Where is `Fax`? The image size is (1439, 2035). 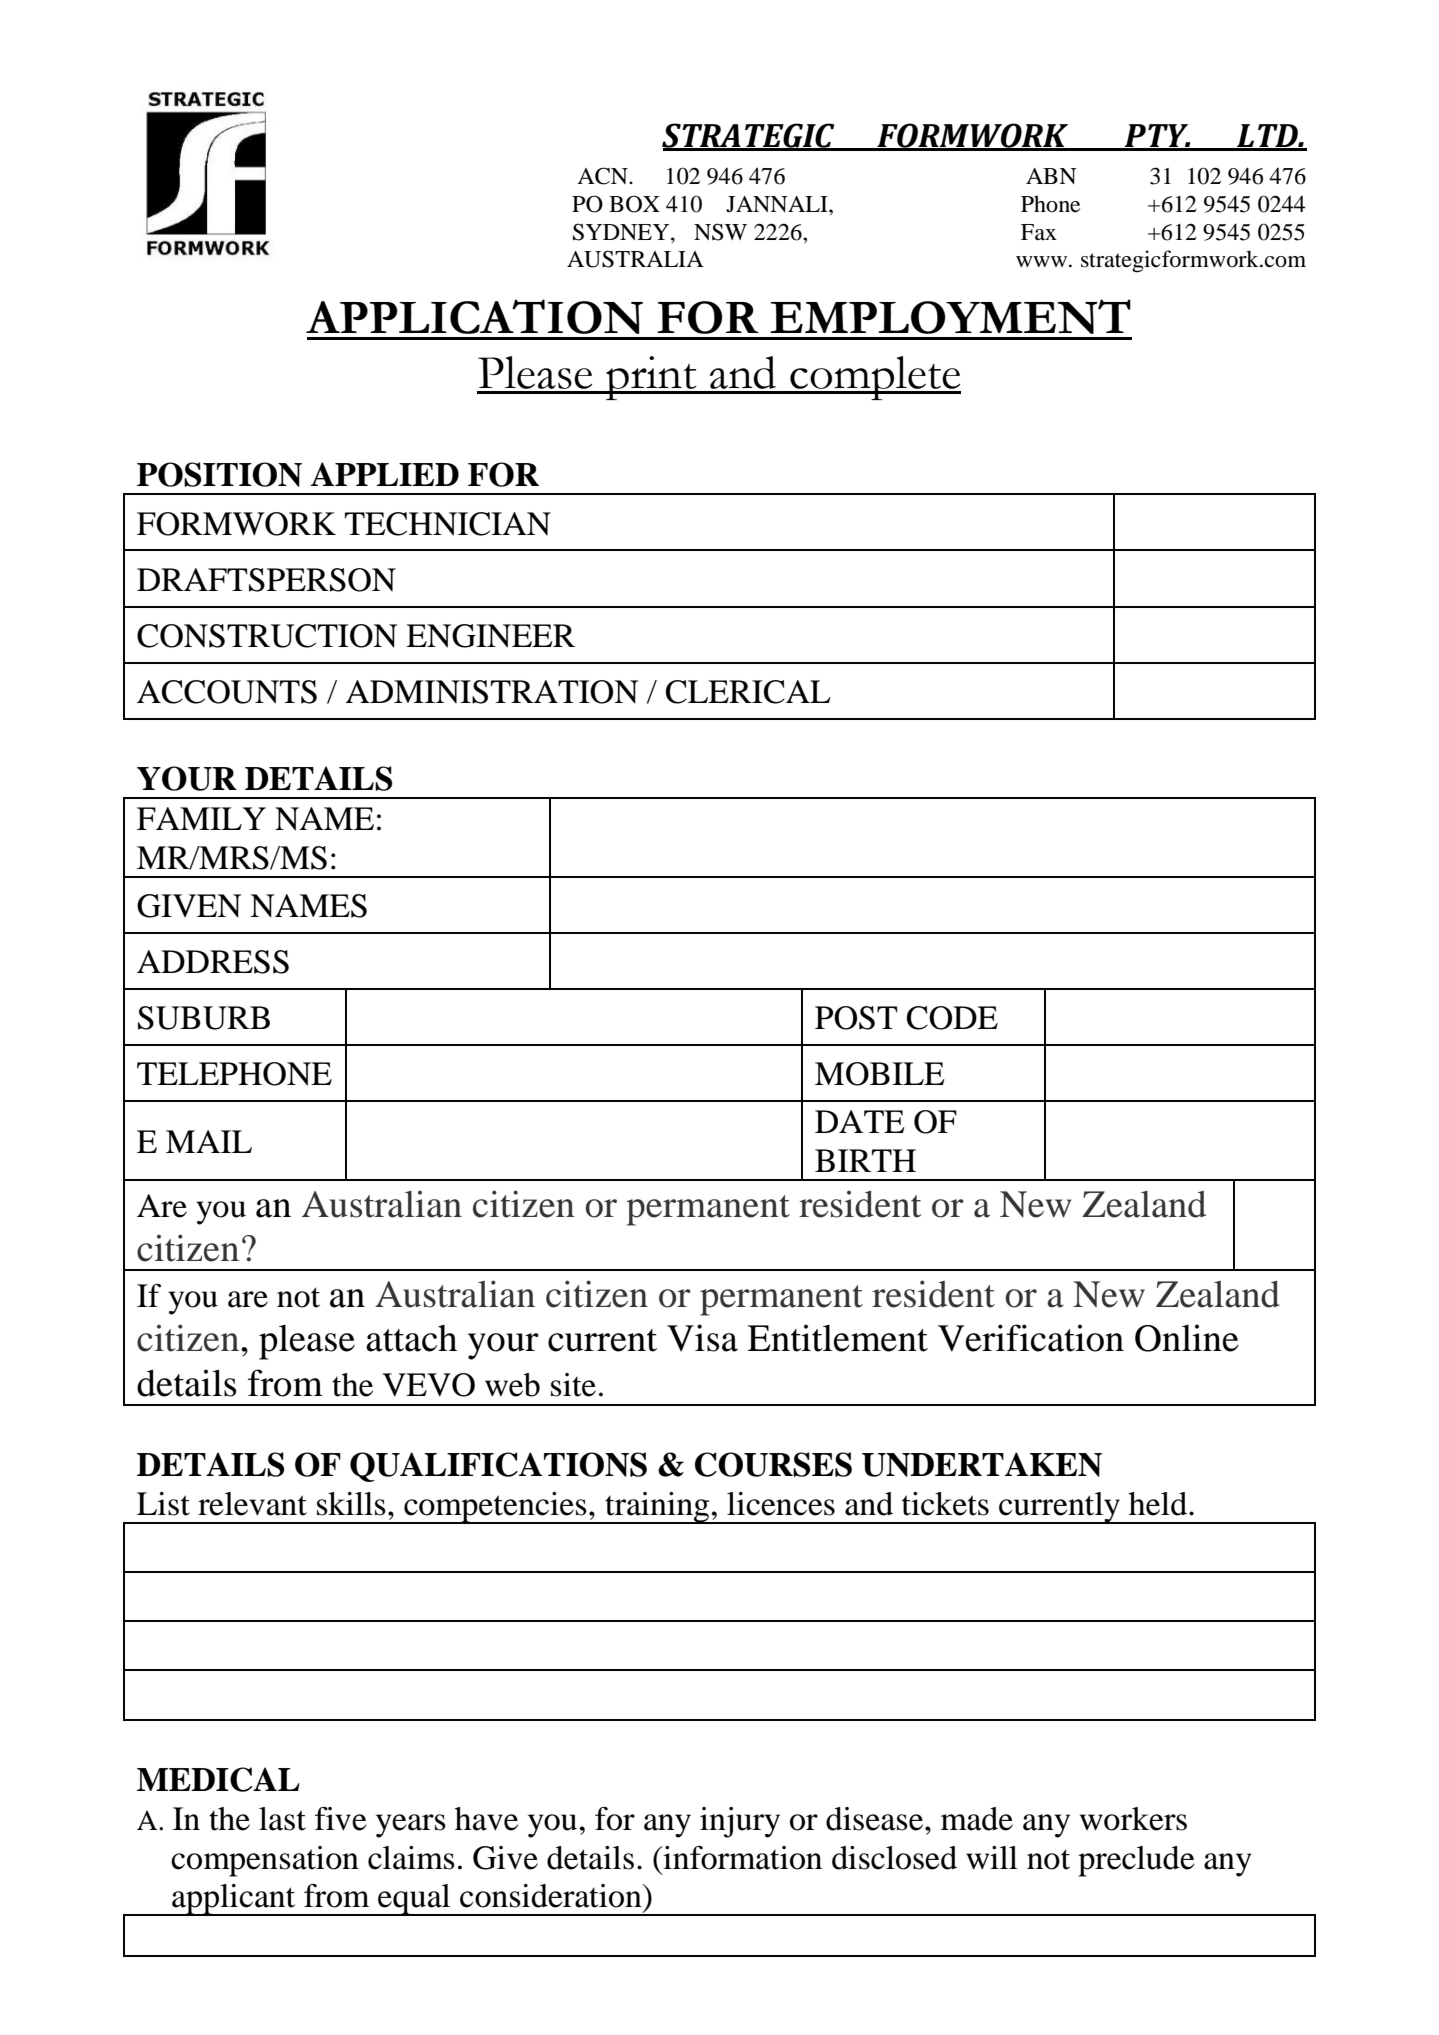
Fax is located at coordinates (1039, 232).
